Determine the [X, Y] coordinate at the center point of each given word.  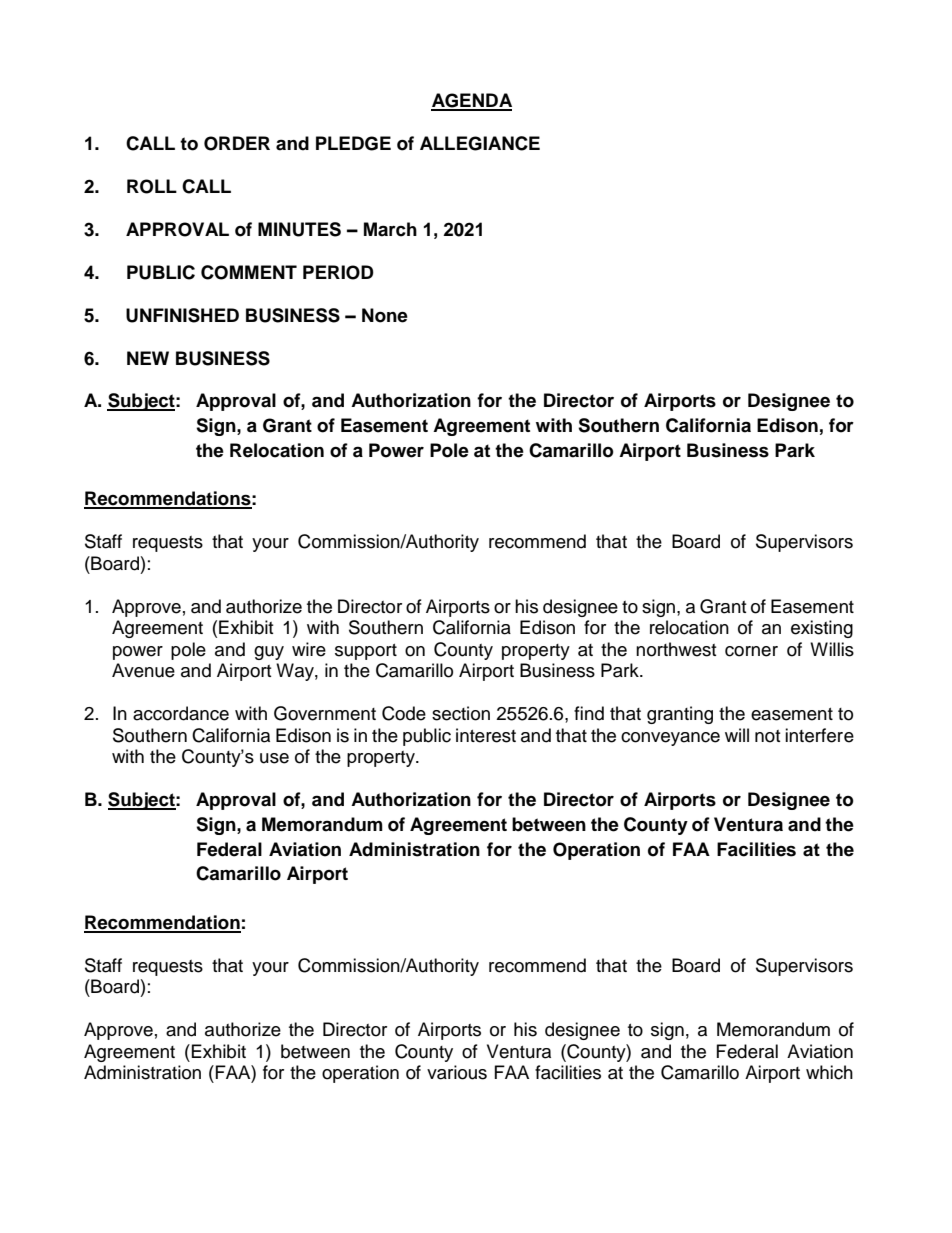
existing [822, 629]
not [767, 736]
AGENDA [471, 101]
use [274, 758]
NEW [148, 358]
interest [486, 735]
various [457, 1072]
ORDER [237, 143]
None [385, 315]
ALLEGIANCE [480, 143]
